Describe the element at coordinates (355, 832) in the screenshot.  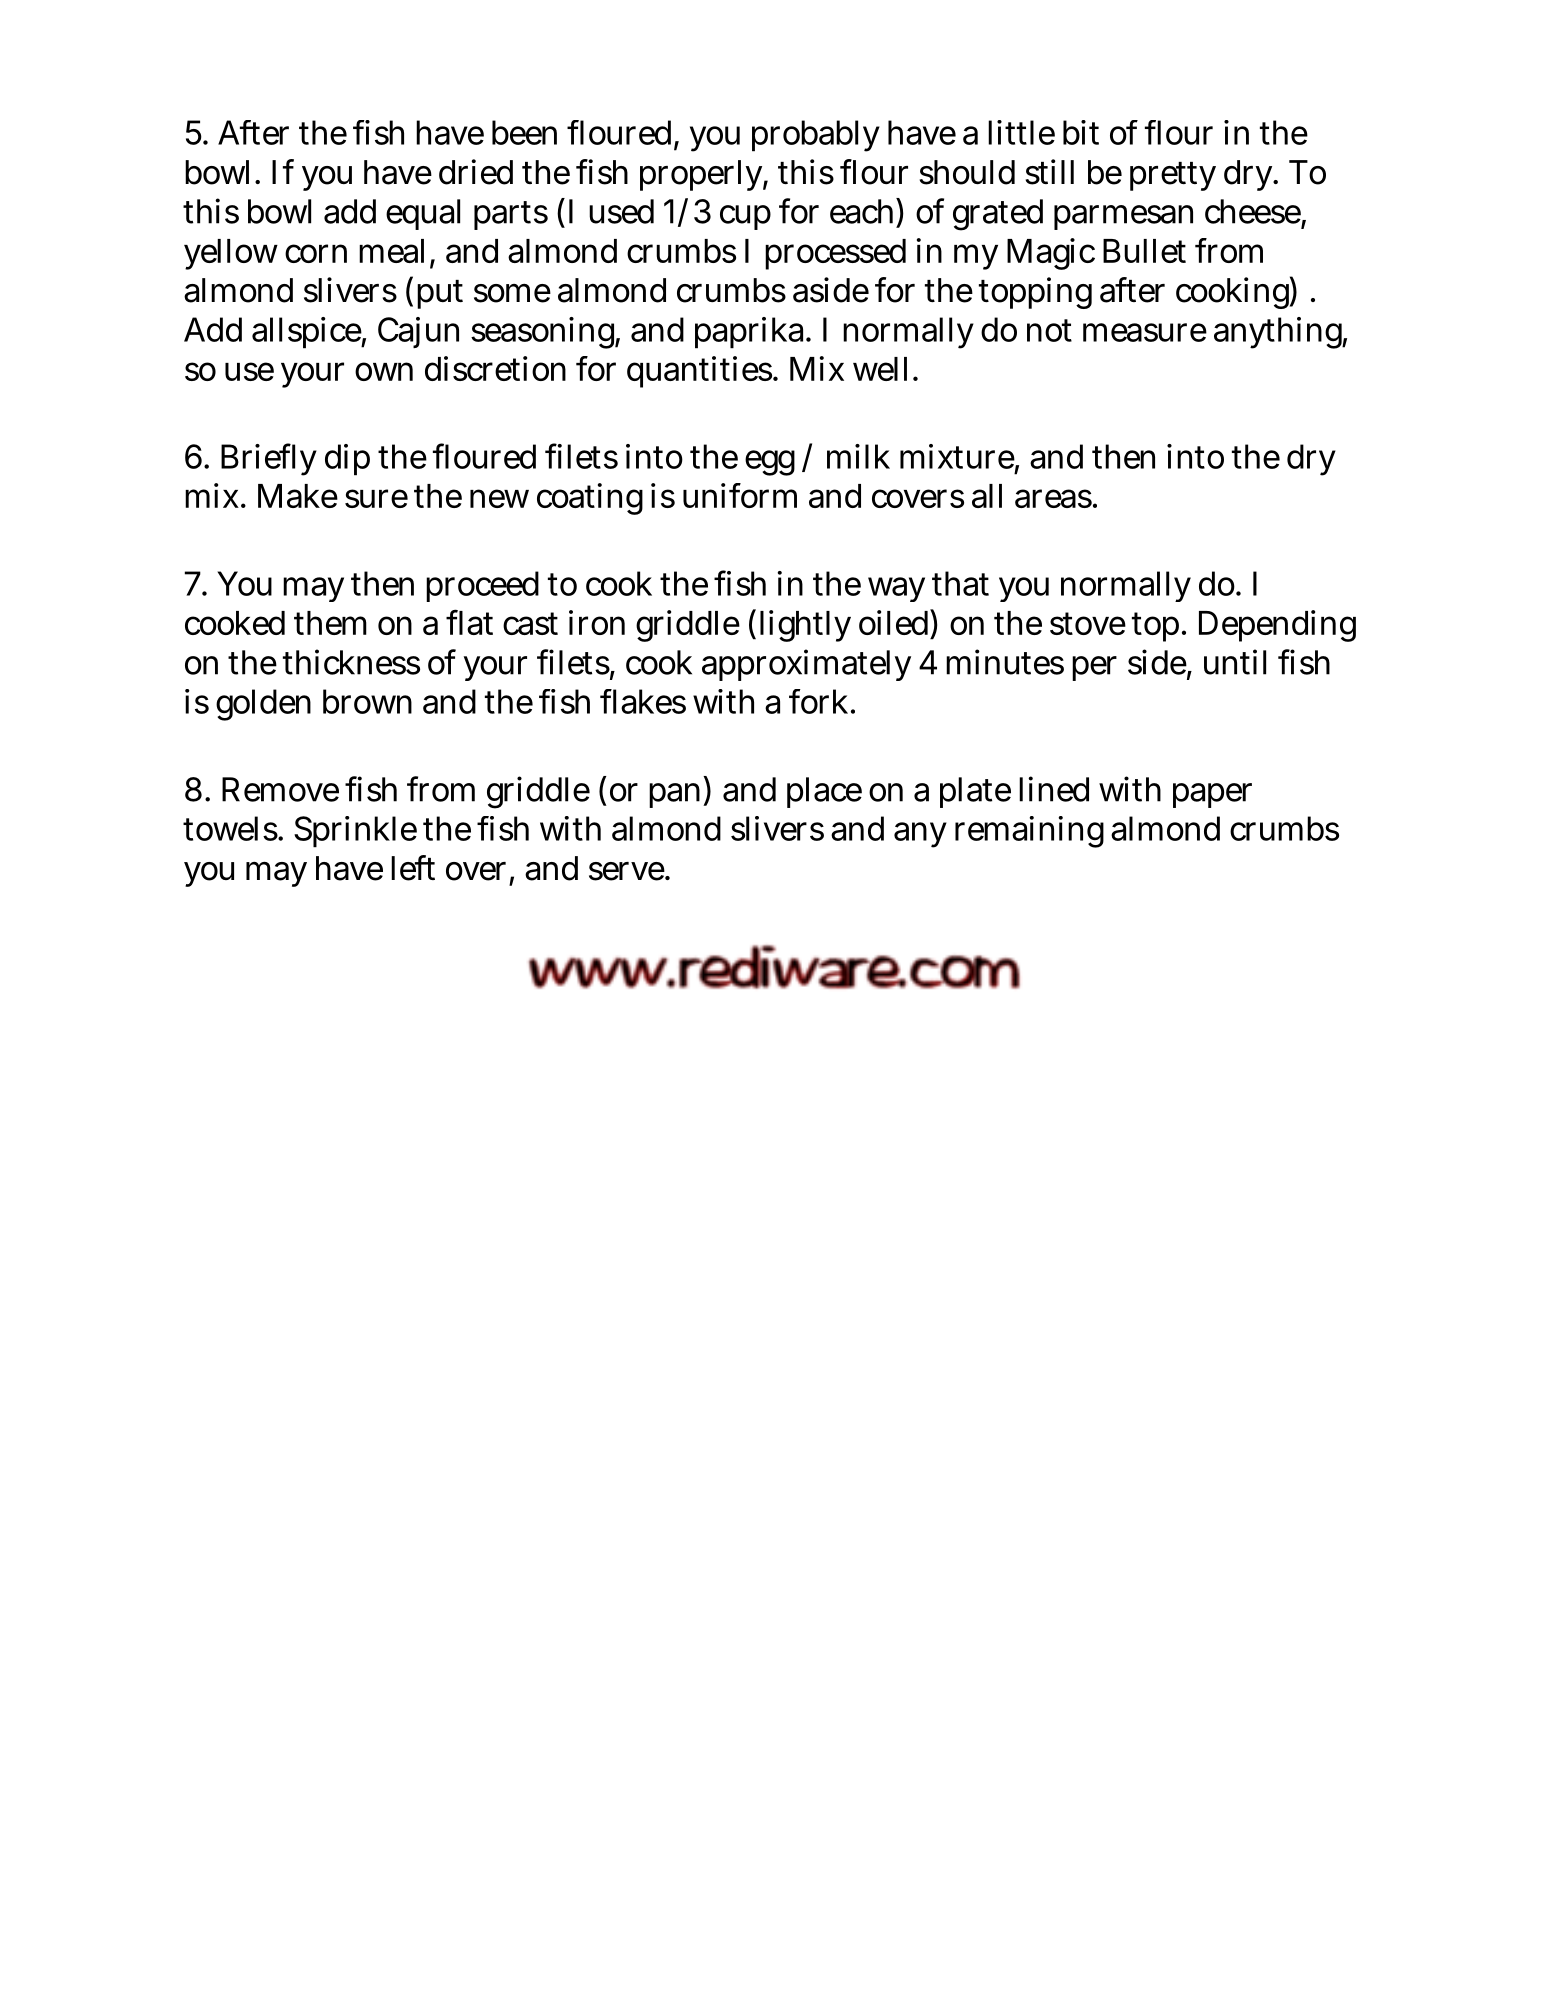
I see `Sprinkle` at that location.
